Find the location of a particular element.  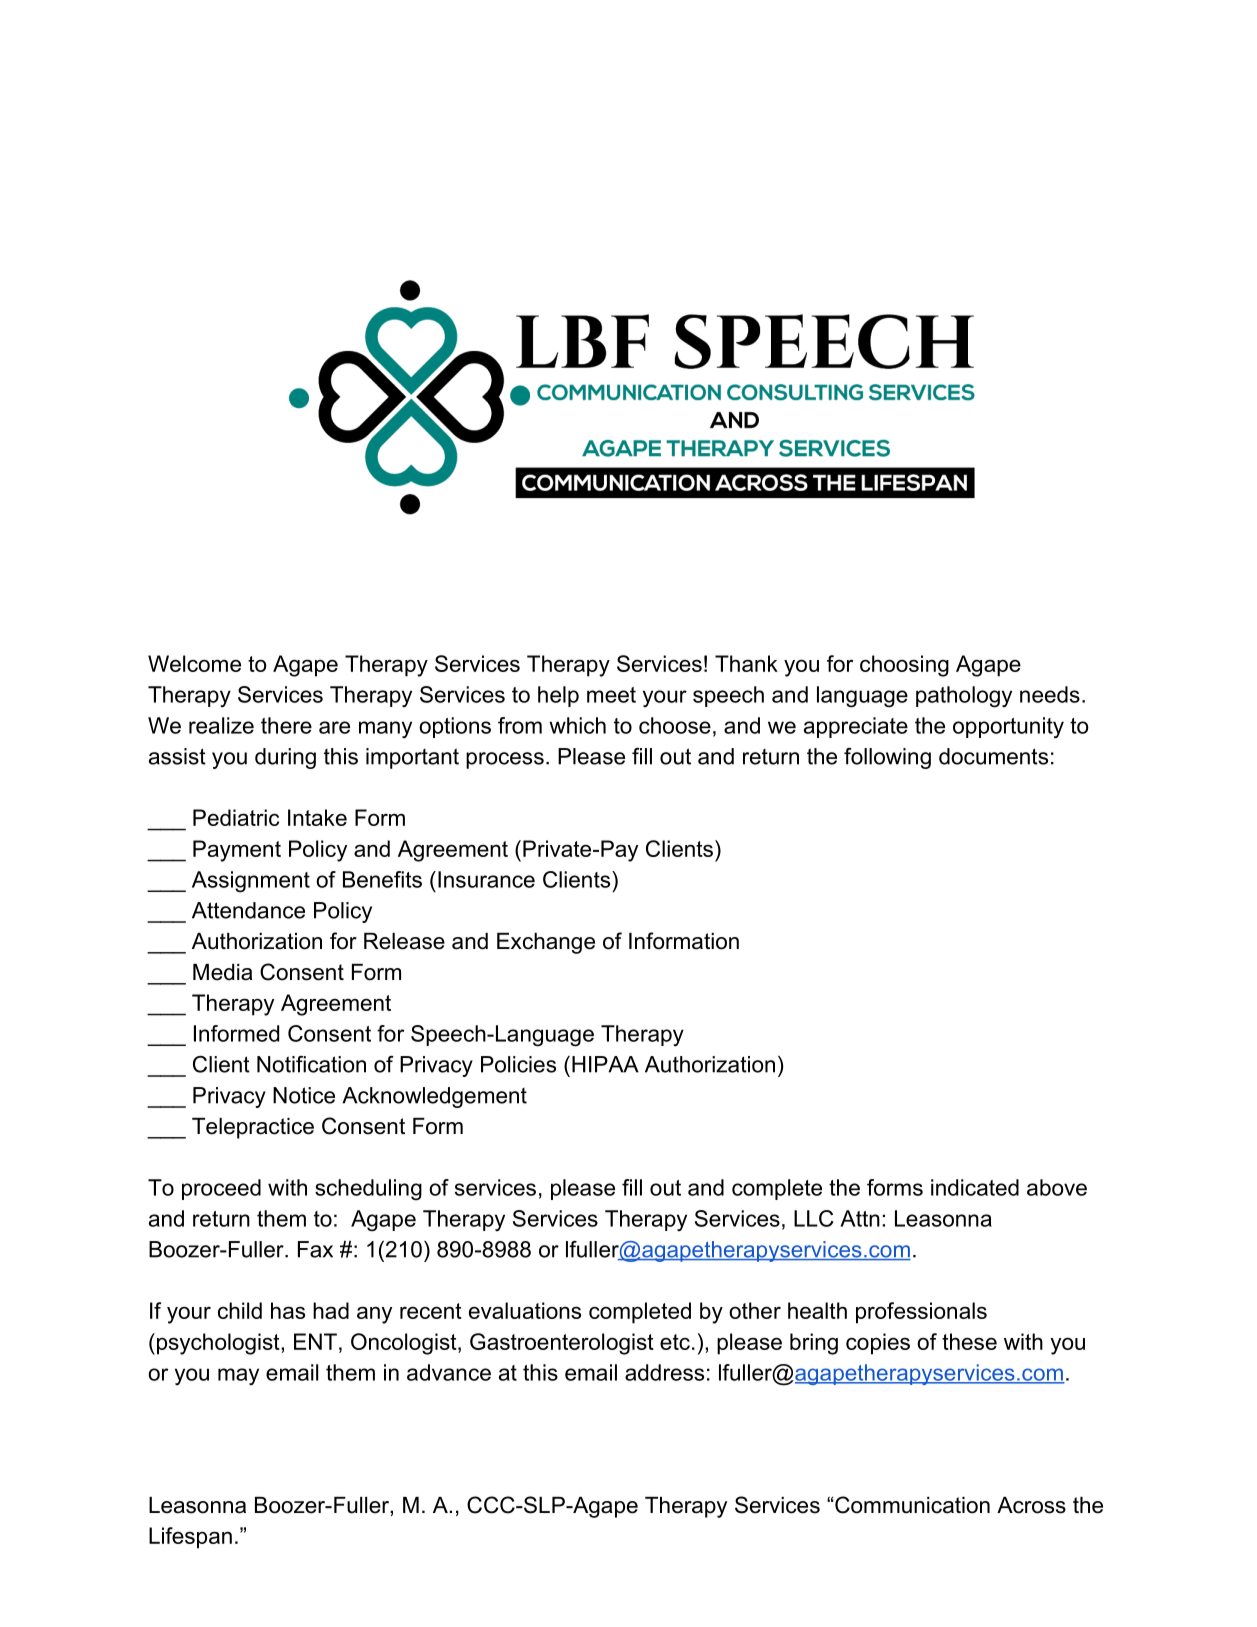

Lifespan is located at coordinates (190, 1538).
